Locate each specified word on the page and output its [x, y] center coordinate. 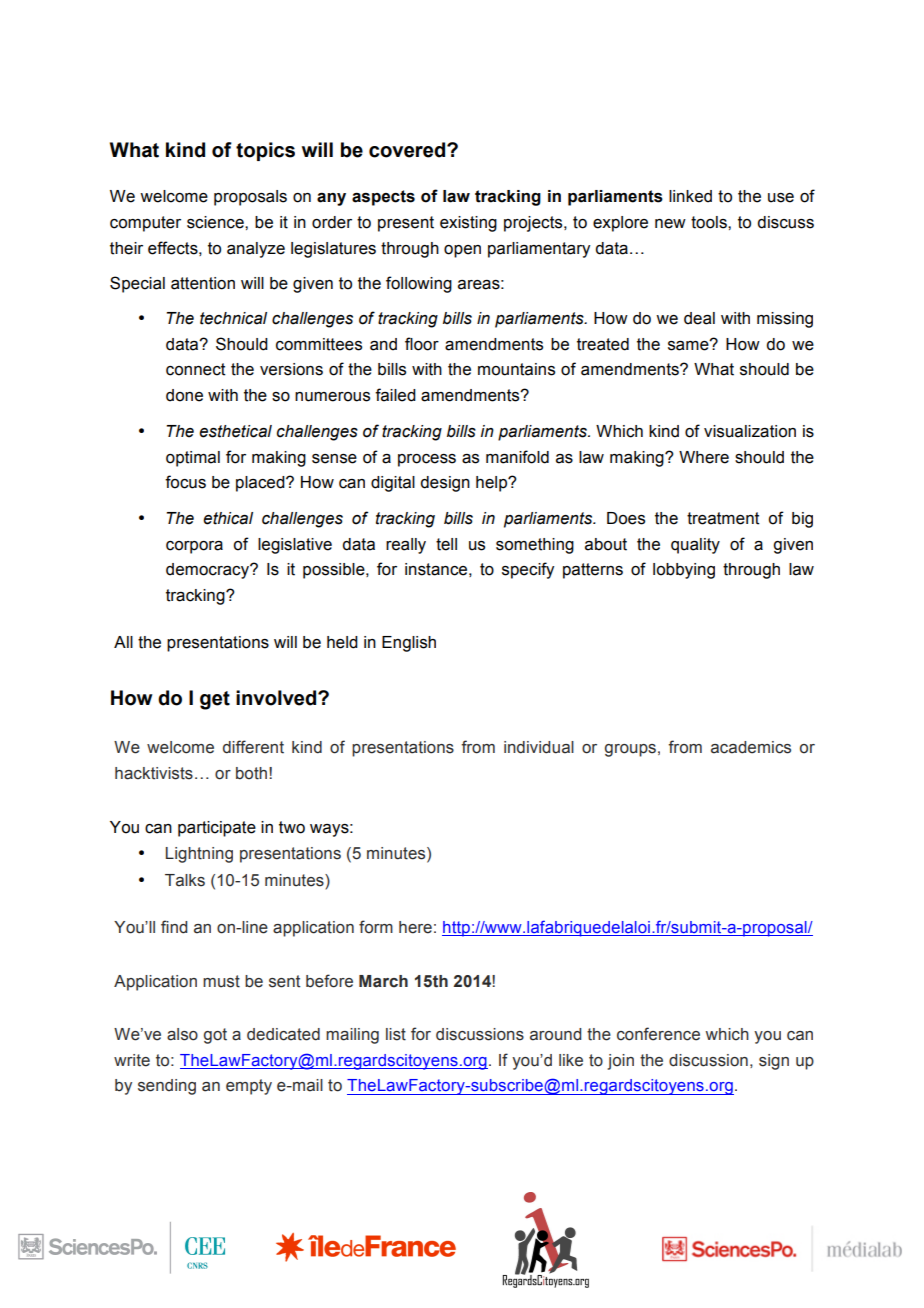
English [409, 644]
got [215, 1036]
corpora [194, 547]
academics [751, 747]
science [216, 222]
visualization [750, 431]
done [184, 395]
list [396, 1034]
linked [690, 196]
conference [658, 1034]
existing [468, 224]
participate [217, 829]
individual [539, 747]
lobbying [684, 571]
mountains [516, 369]
